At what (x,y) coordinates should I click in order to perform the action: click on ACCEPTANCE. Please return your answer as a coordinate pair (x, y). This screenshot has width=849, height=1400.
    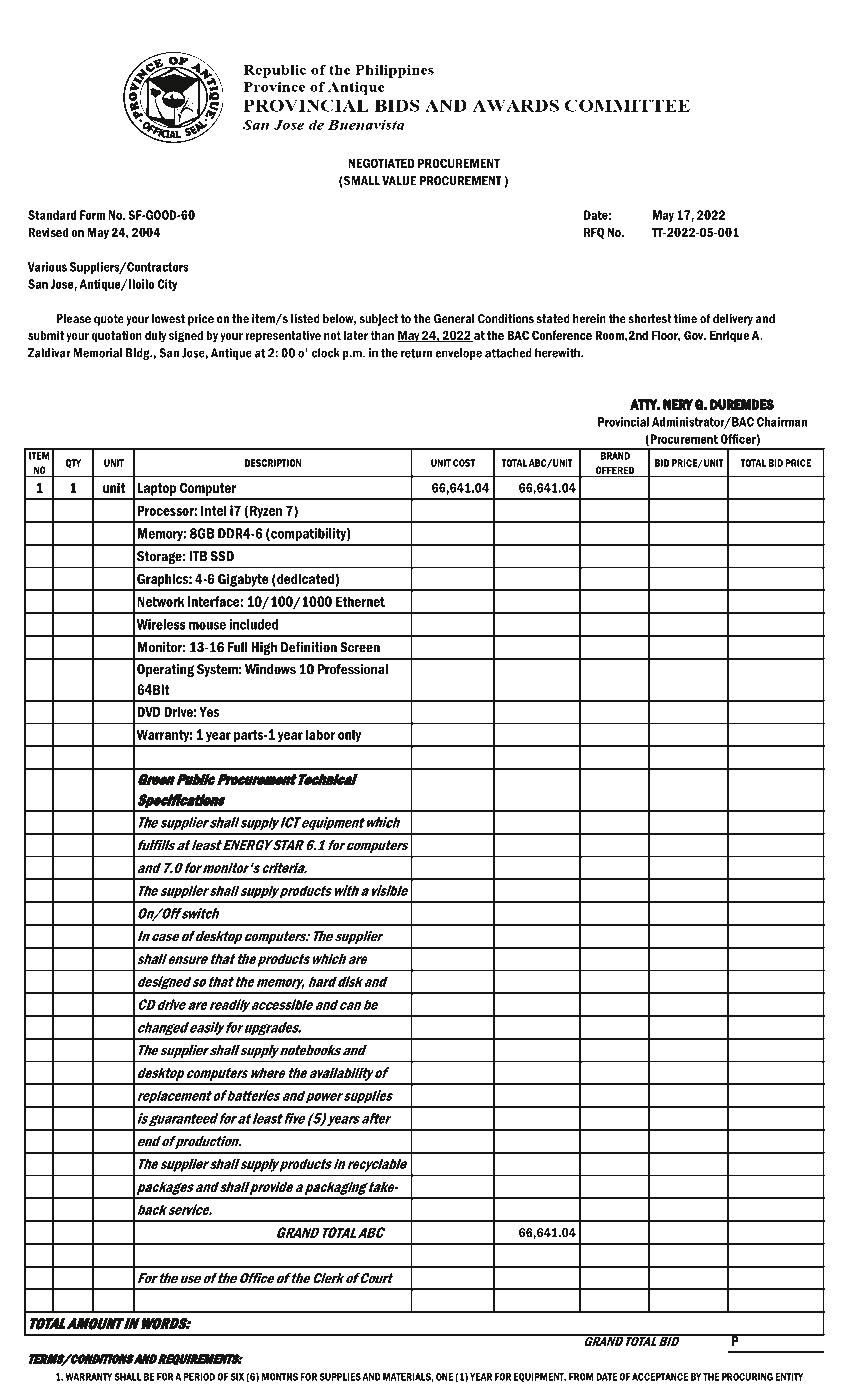
    Looking at the image, I should click on (660, 1377).
